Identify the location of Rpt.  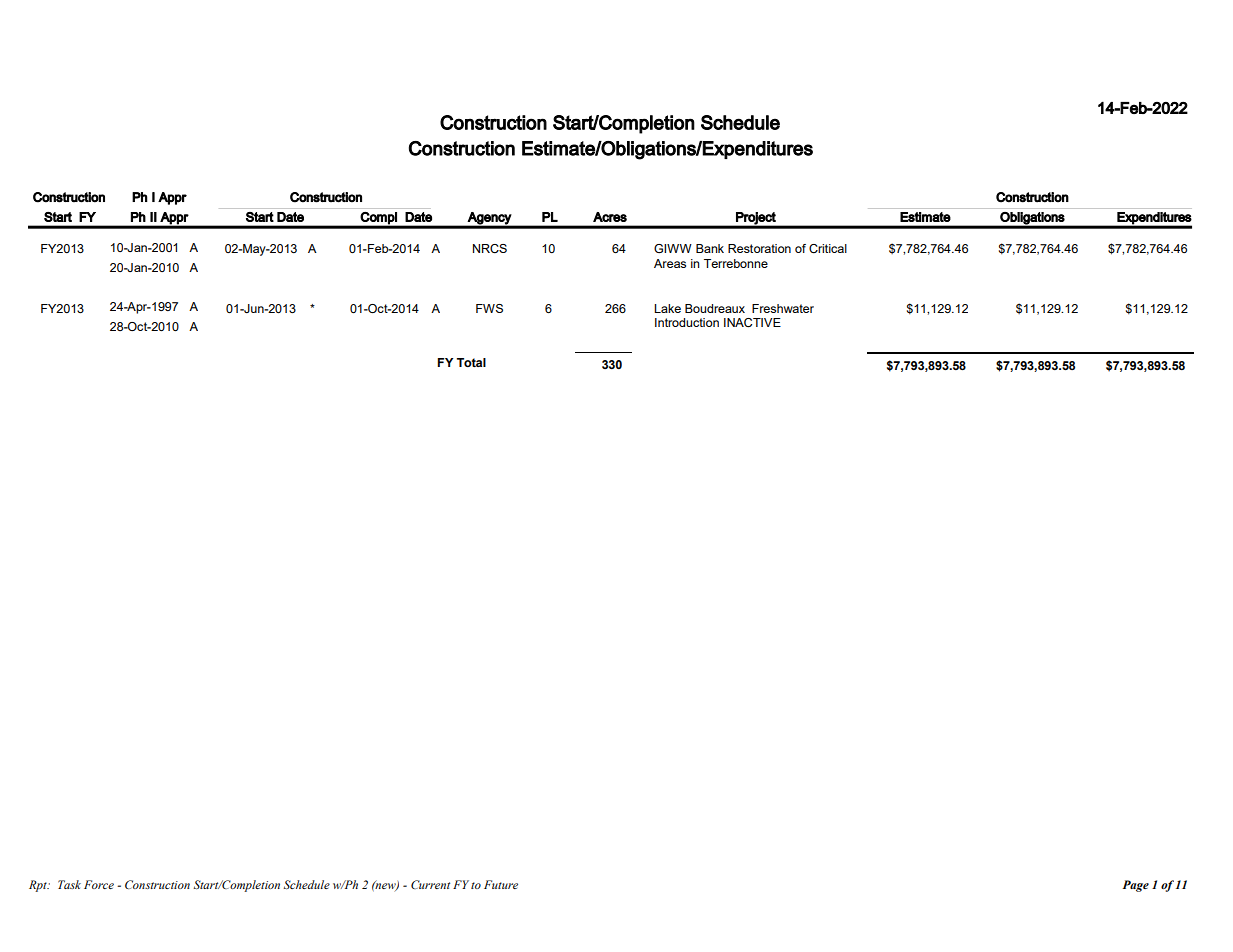
(39, 886).
